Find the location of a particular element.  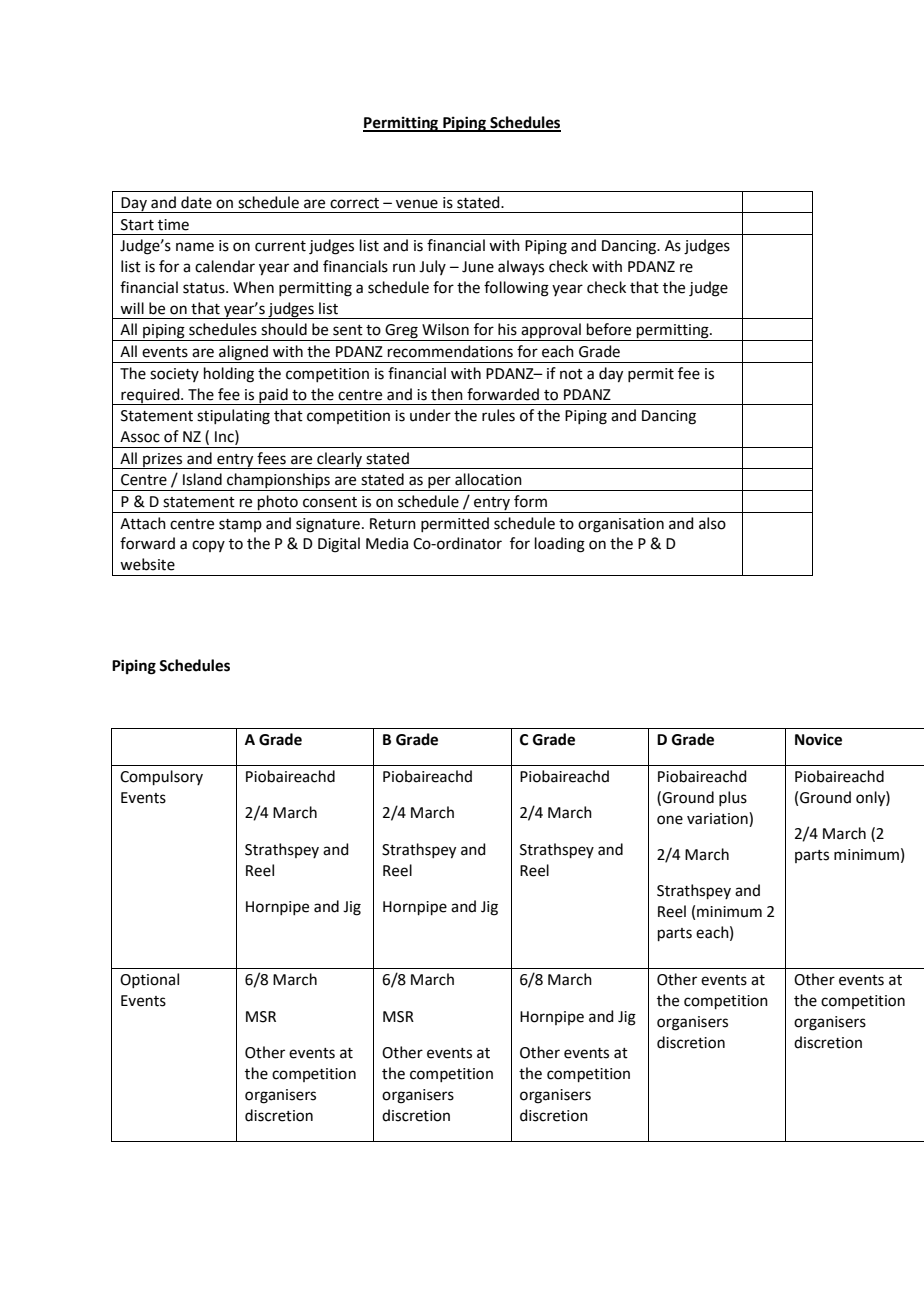

also is located at coordinates (712, 523).
